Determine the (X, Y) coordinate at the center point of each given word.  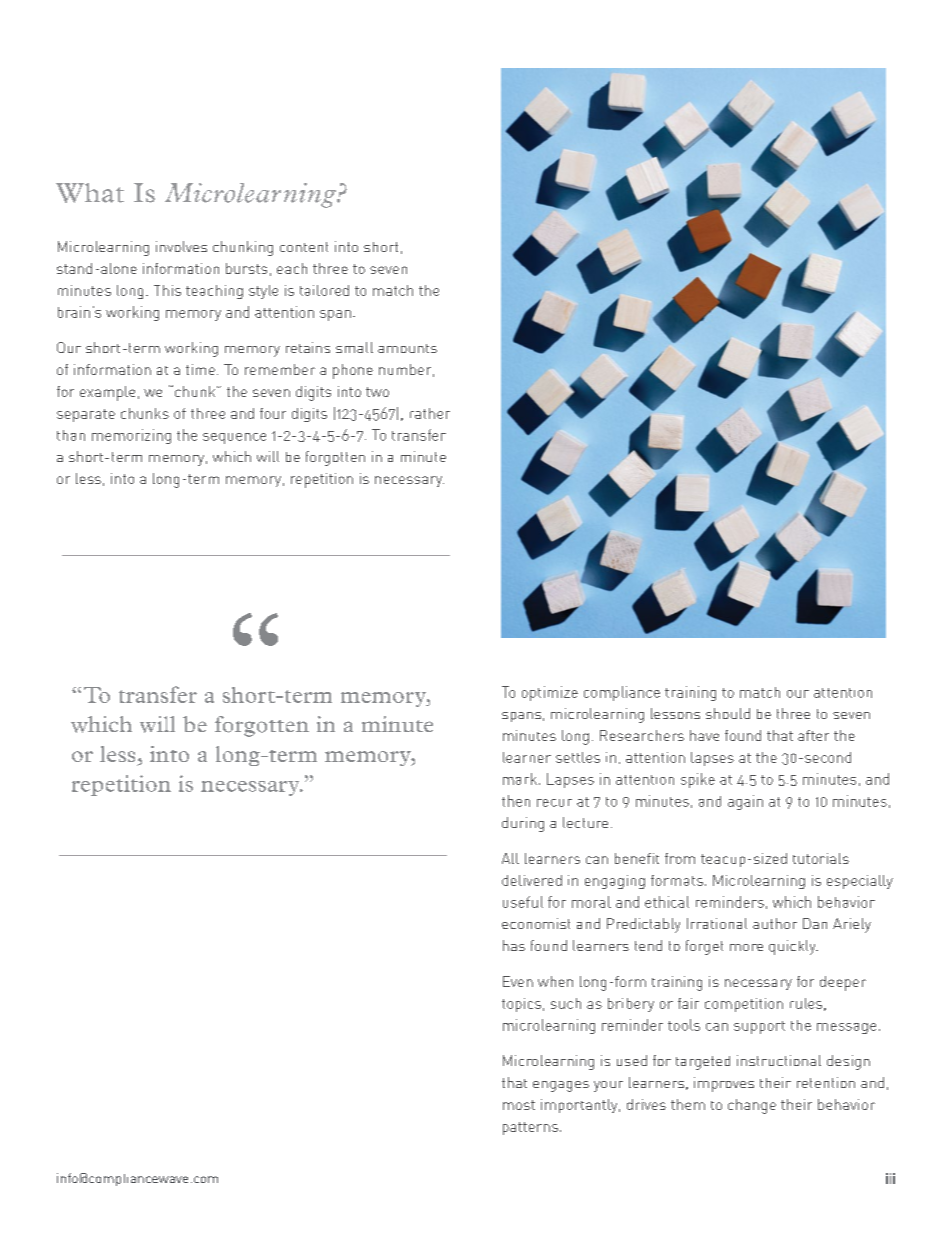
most (519, 1105)
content (304, 247)
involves (181, 246)
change (752, 1106)
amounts (407, 348)
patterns (530, 1128)
